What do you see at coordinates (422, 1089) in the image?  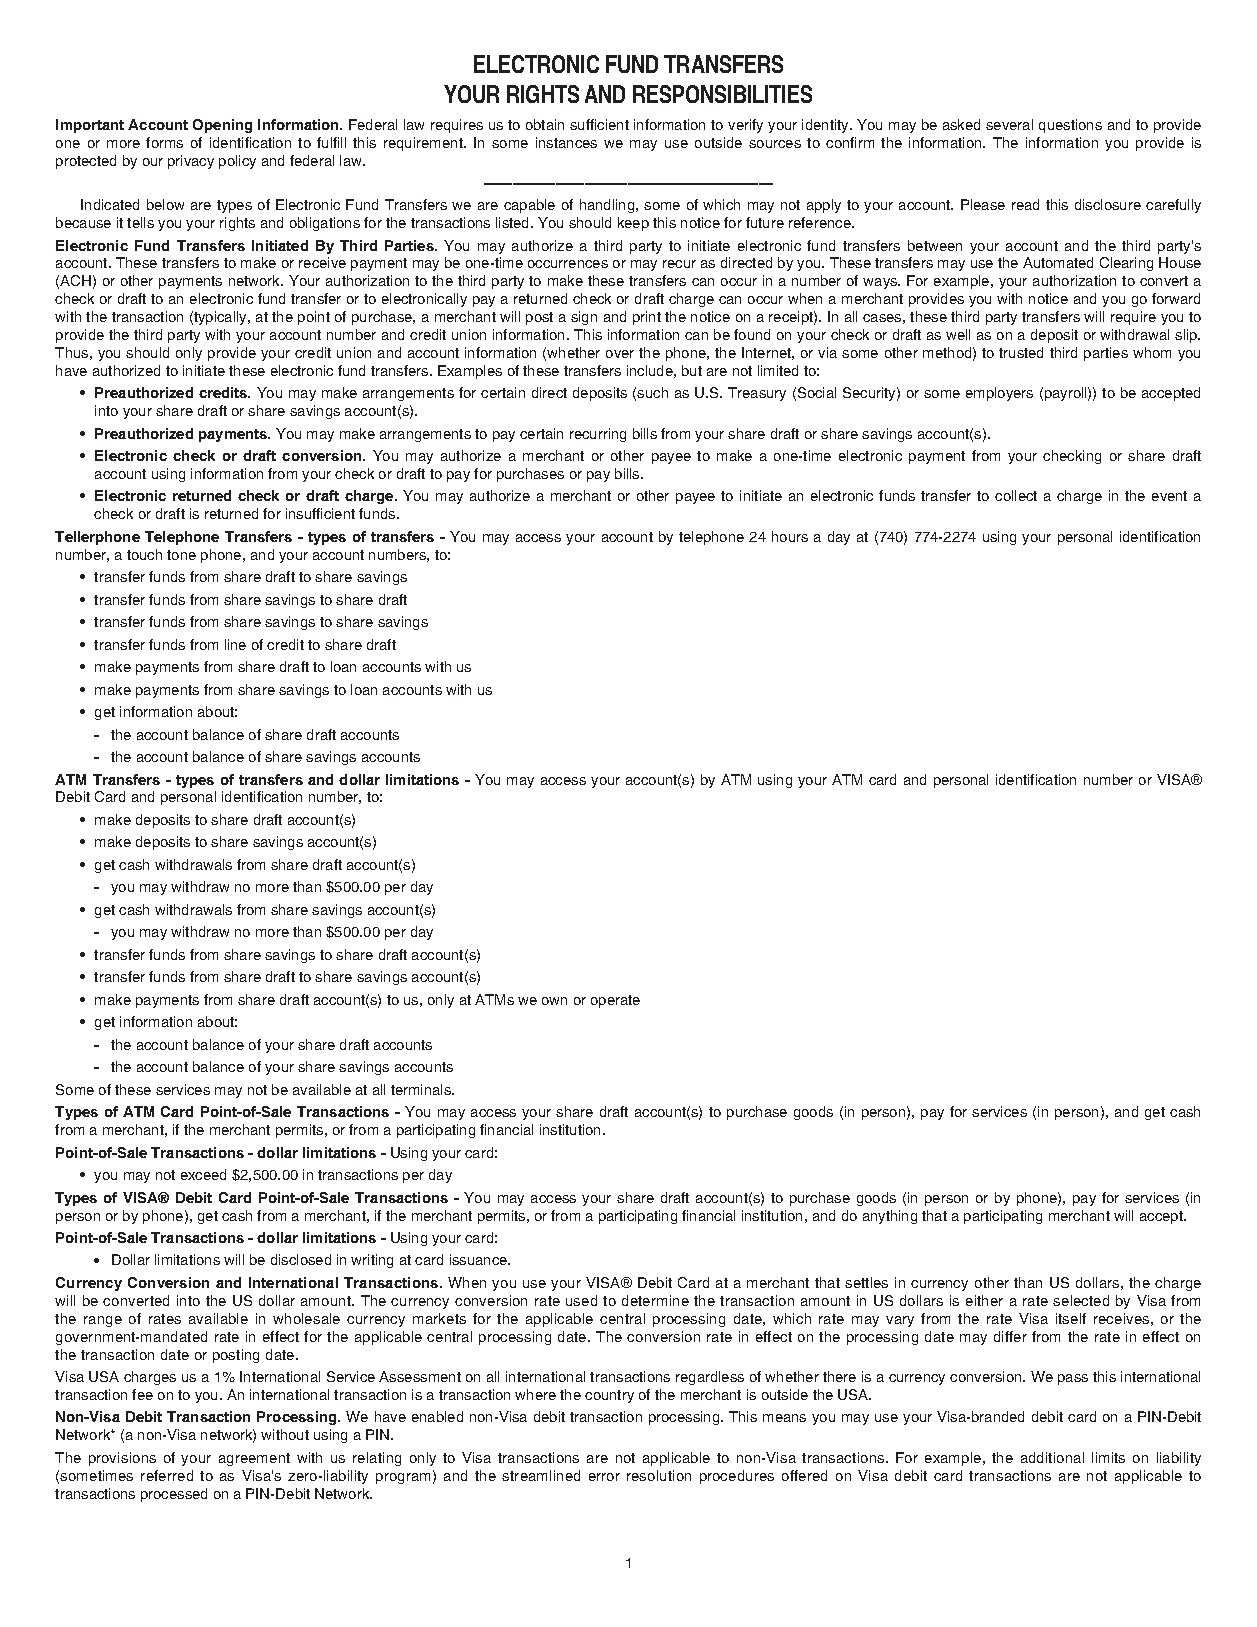 I see `terminals` at bounding box center [422, 1089].
